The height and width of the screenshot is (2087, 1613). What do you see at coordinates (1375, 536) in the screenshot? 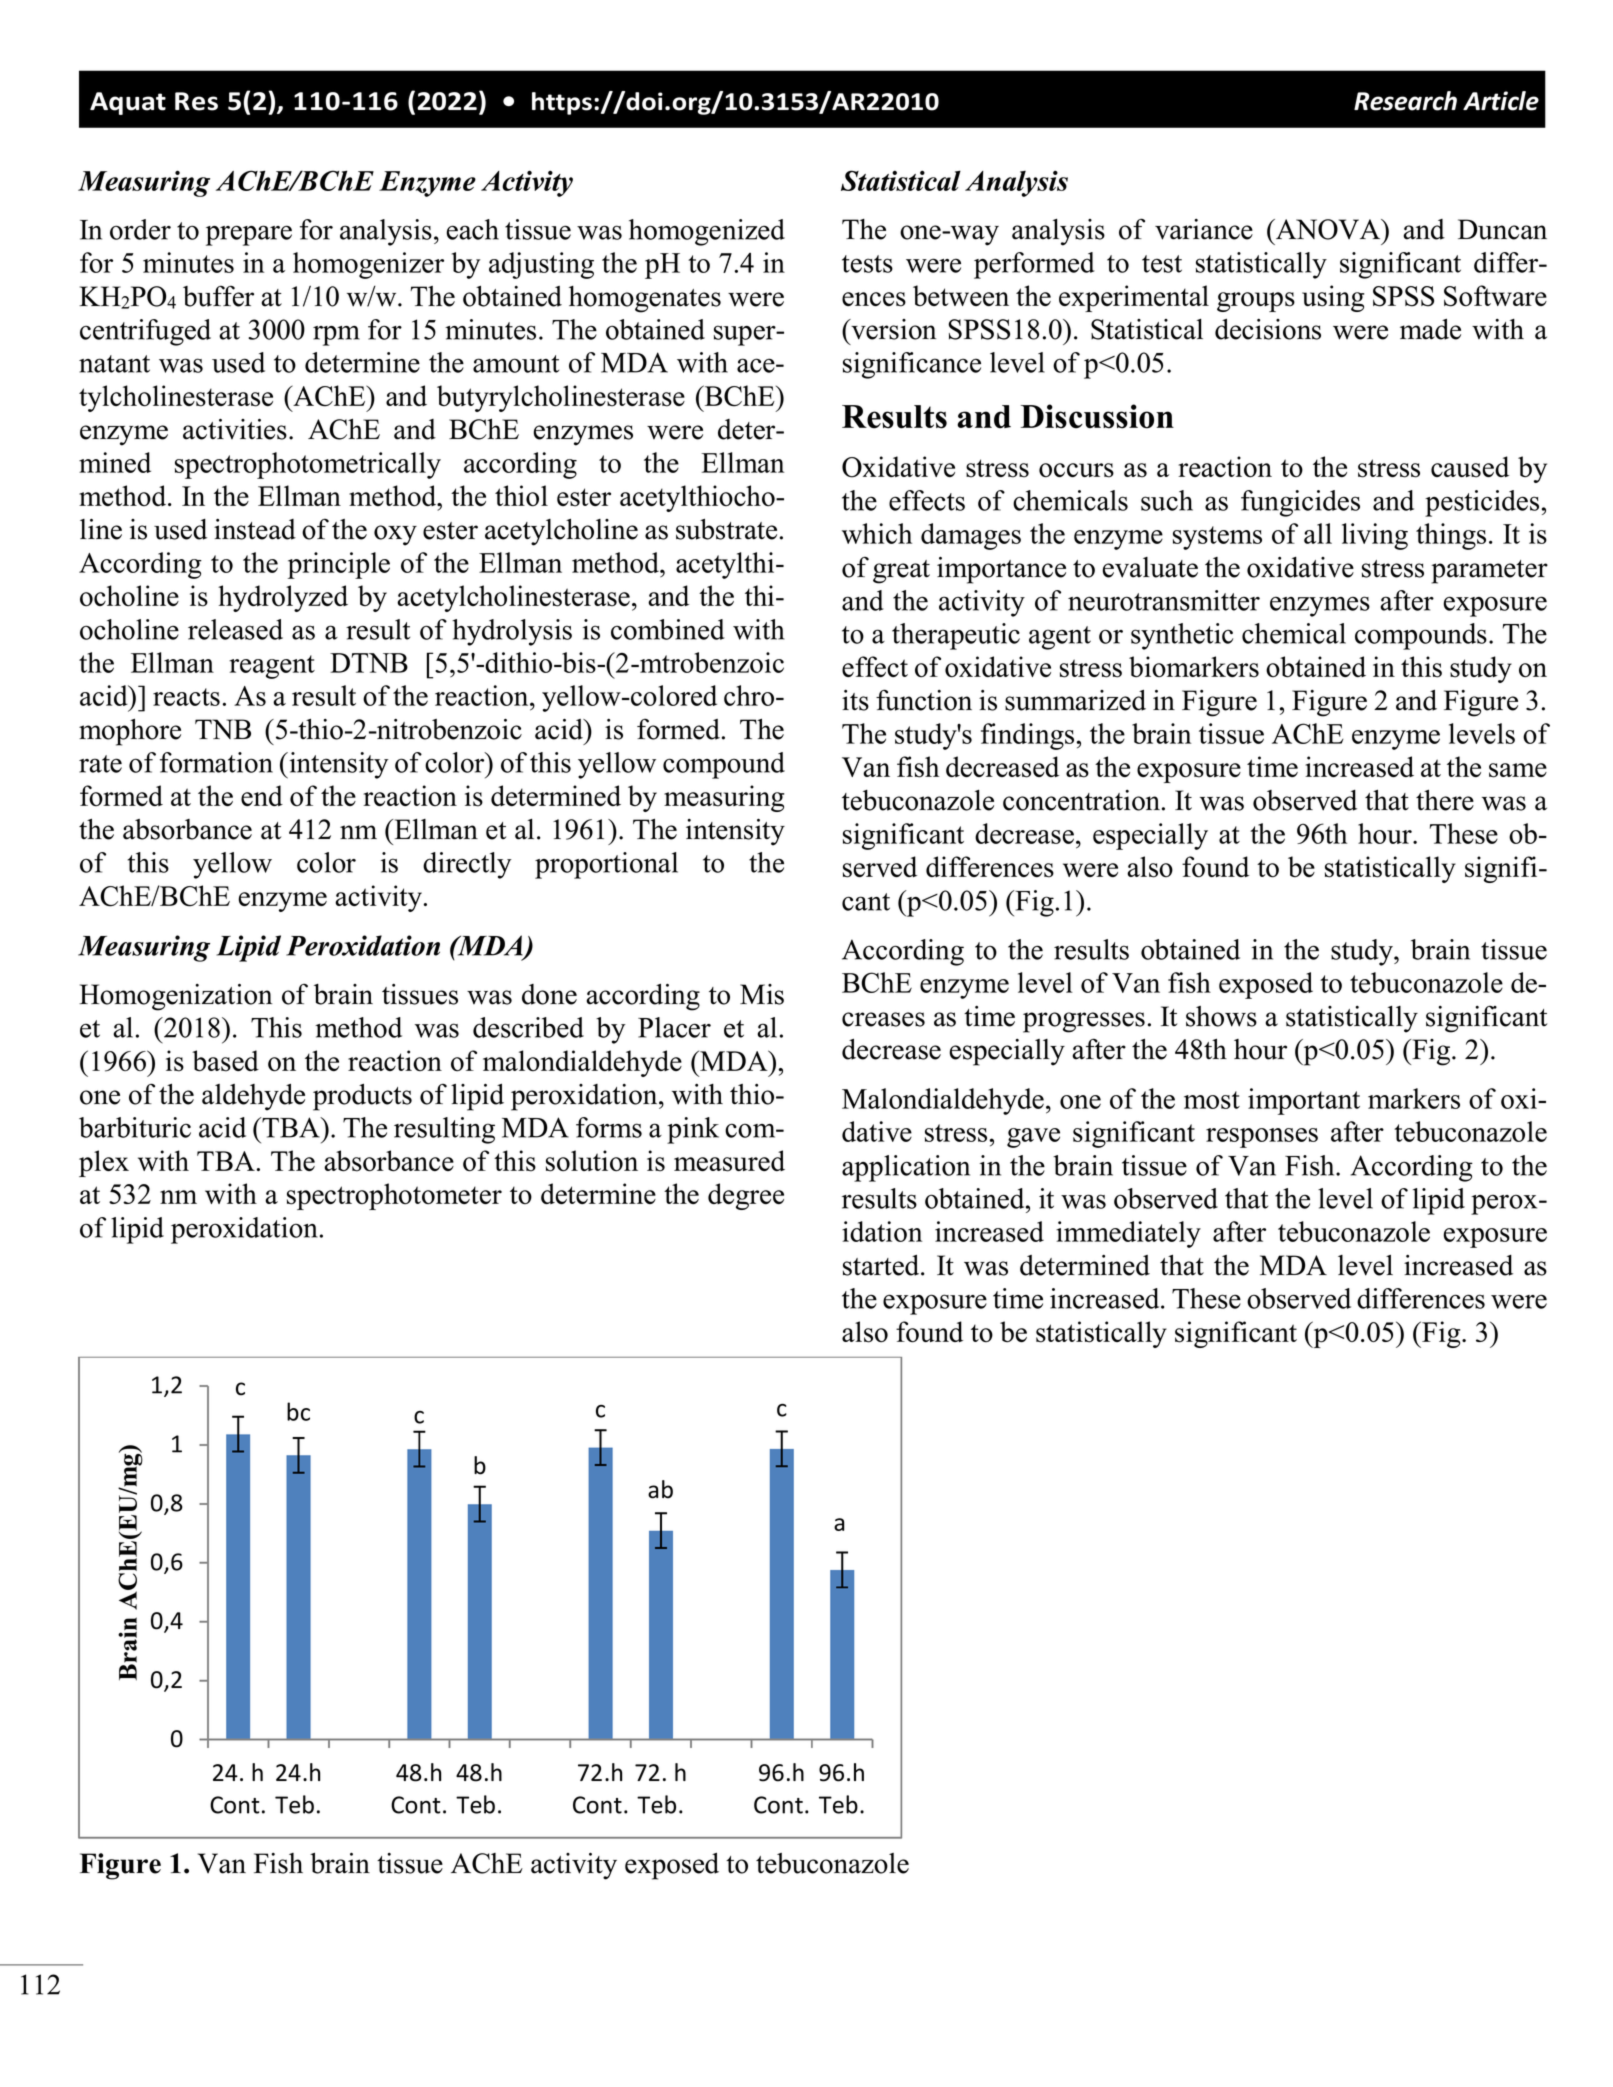
I see `living` at bounding box center [1375, 536].
